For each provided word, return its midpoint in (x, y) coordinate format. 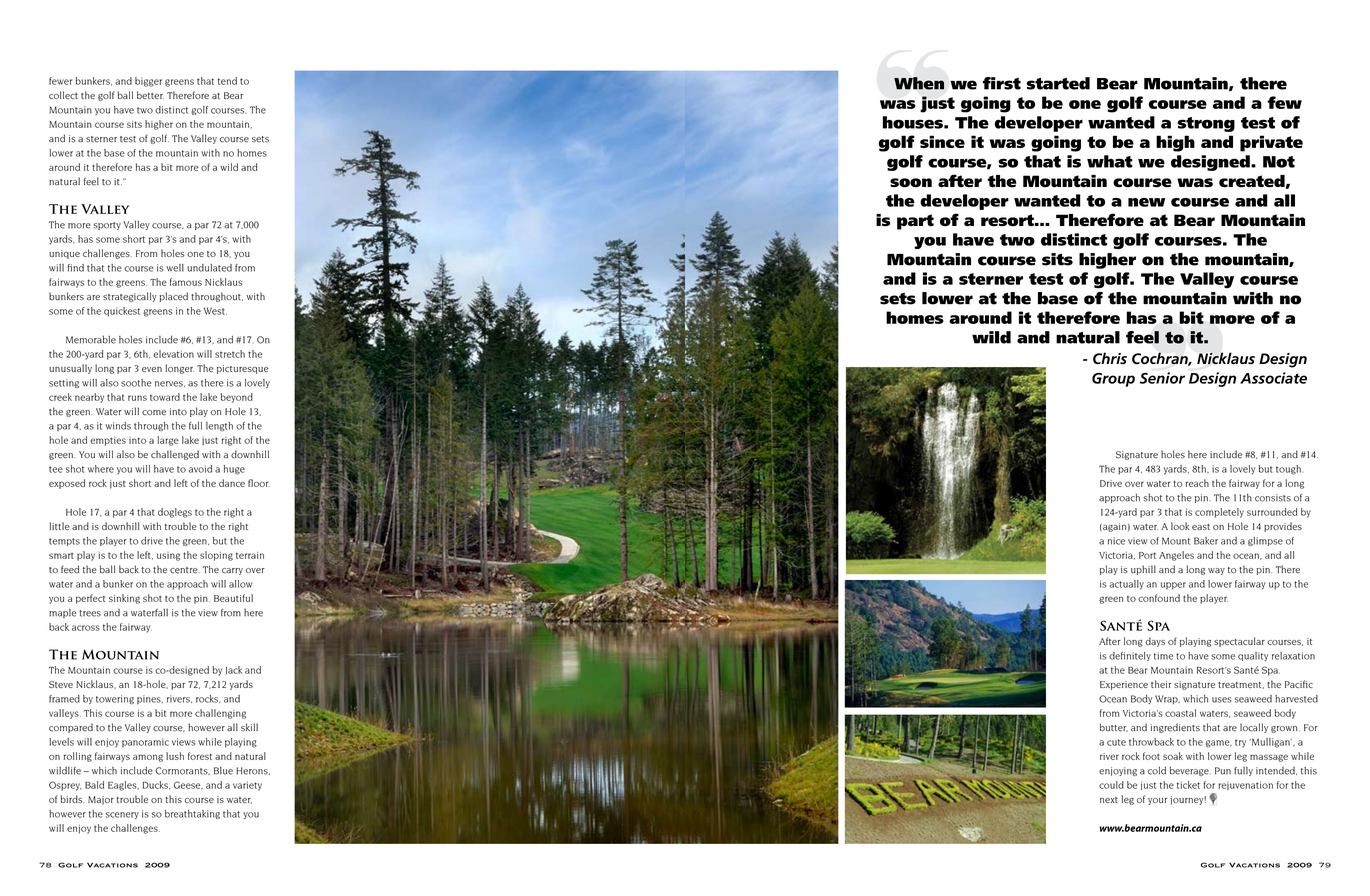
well (175, 268)
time (1163, 656)
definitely (1130, 656)
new (1146, 202)
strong (1206, 124)
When (919, 83)
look (1180, 526)
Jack (234, 670)
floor (259, 483)
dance (232, 483)
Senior (1162, 378)
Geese (188, 785)
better (150, 95)
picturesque (243, 369)
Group (1113, 380)
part (915, 222)
